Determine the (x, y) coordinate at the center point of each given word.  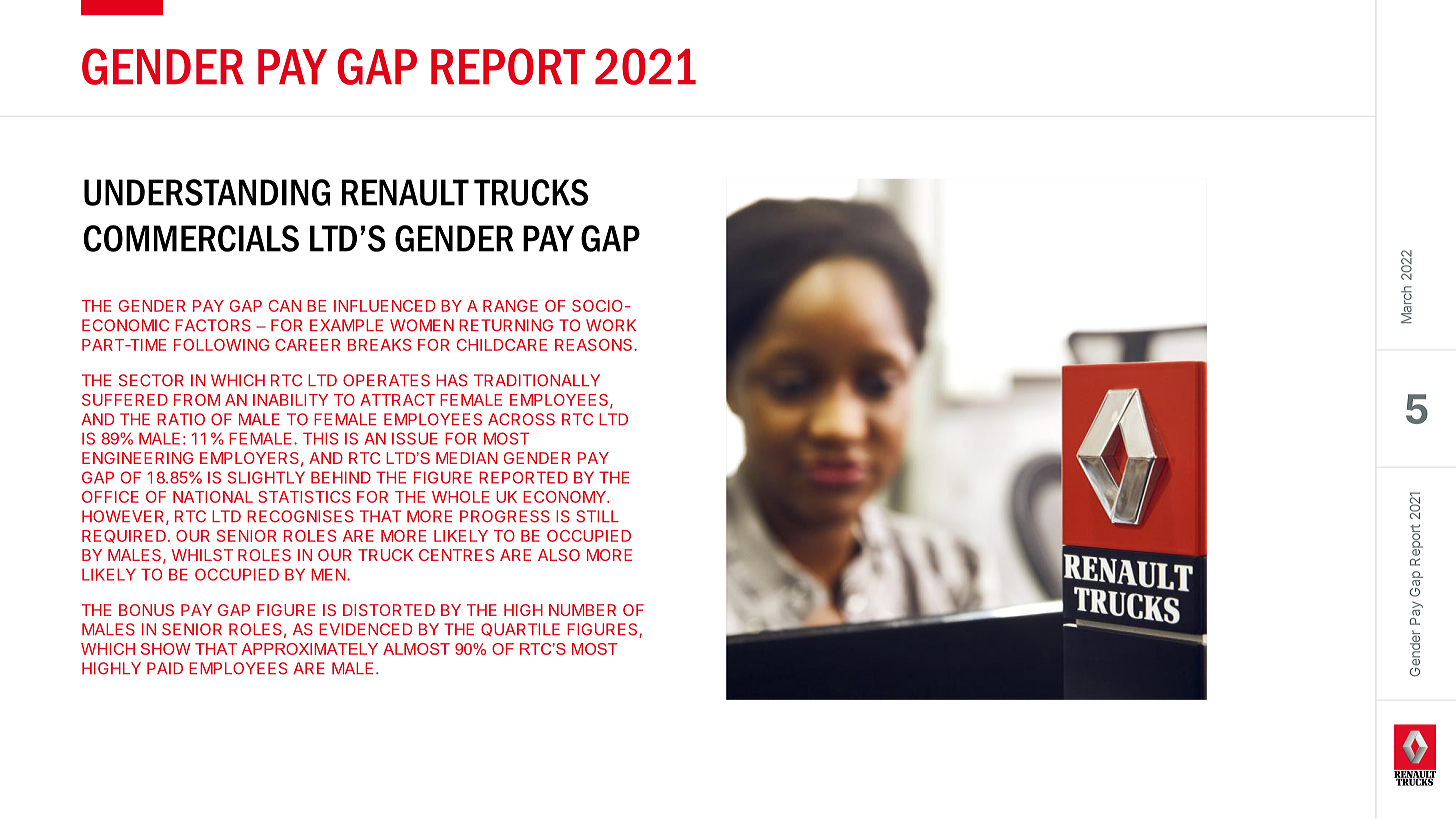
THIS (320, 438)
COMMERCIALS (191, 238)
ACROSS (521, 419)
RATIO (181, 419)
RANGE (510, 306)
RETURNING (506, 325)
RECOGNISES (300, 516)
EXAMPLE (346, 325)
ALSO (559, 555)
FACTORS (213, 325)
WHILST (202, 555)
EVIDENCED (365, 629)
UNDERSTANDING (207, 192)
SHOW (165, 649)
